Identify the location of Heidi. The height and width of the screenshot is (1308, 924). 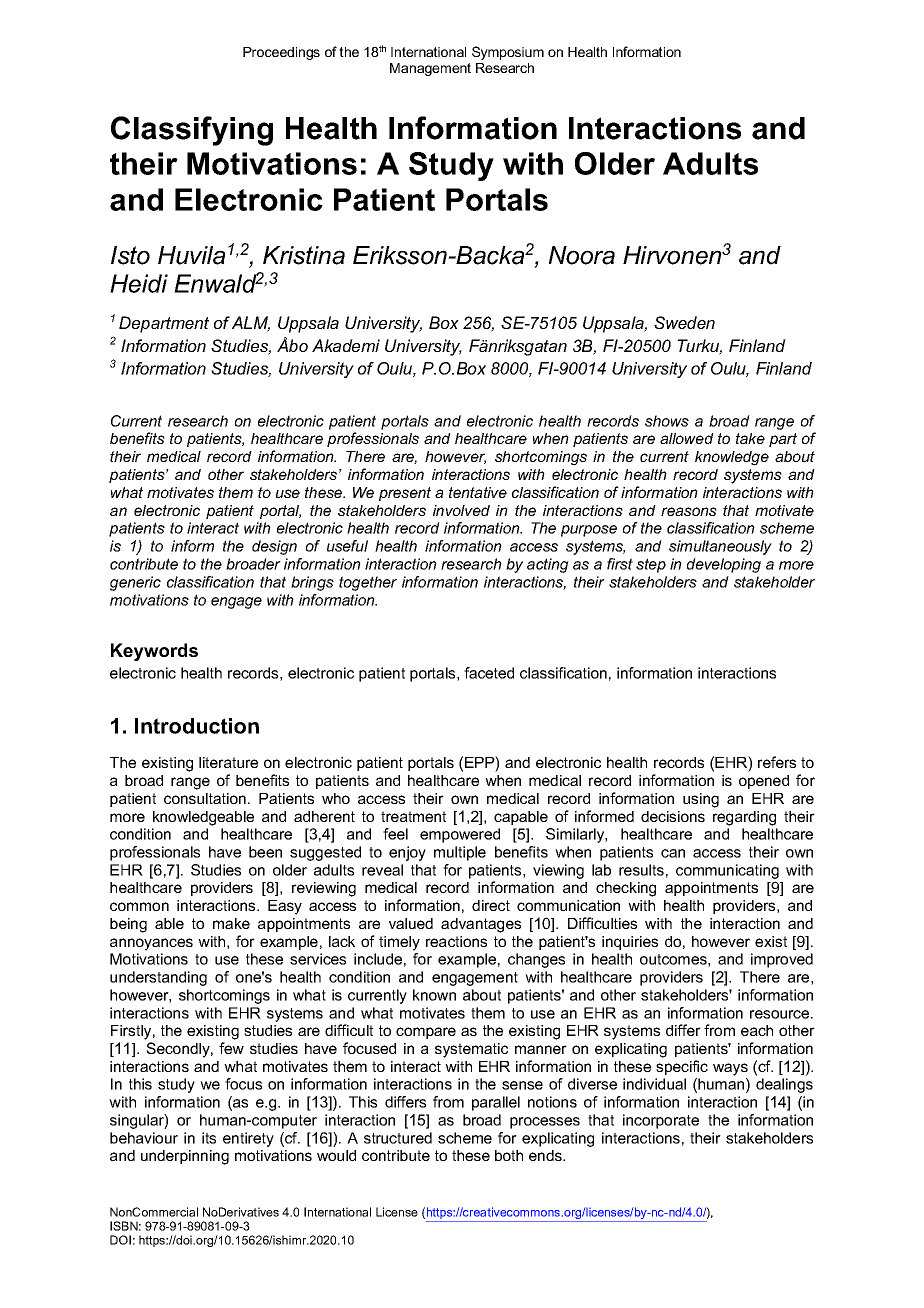
(139, 283).
